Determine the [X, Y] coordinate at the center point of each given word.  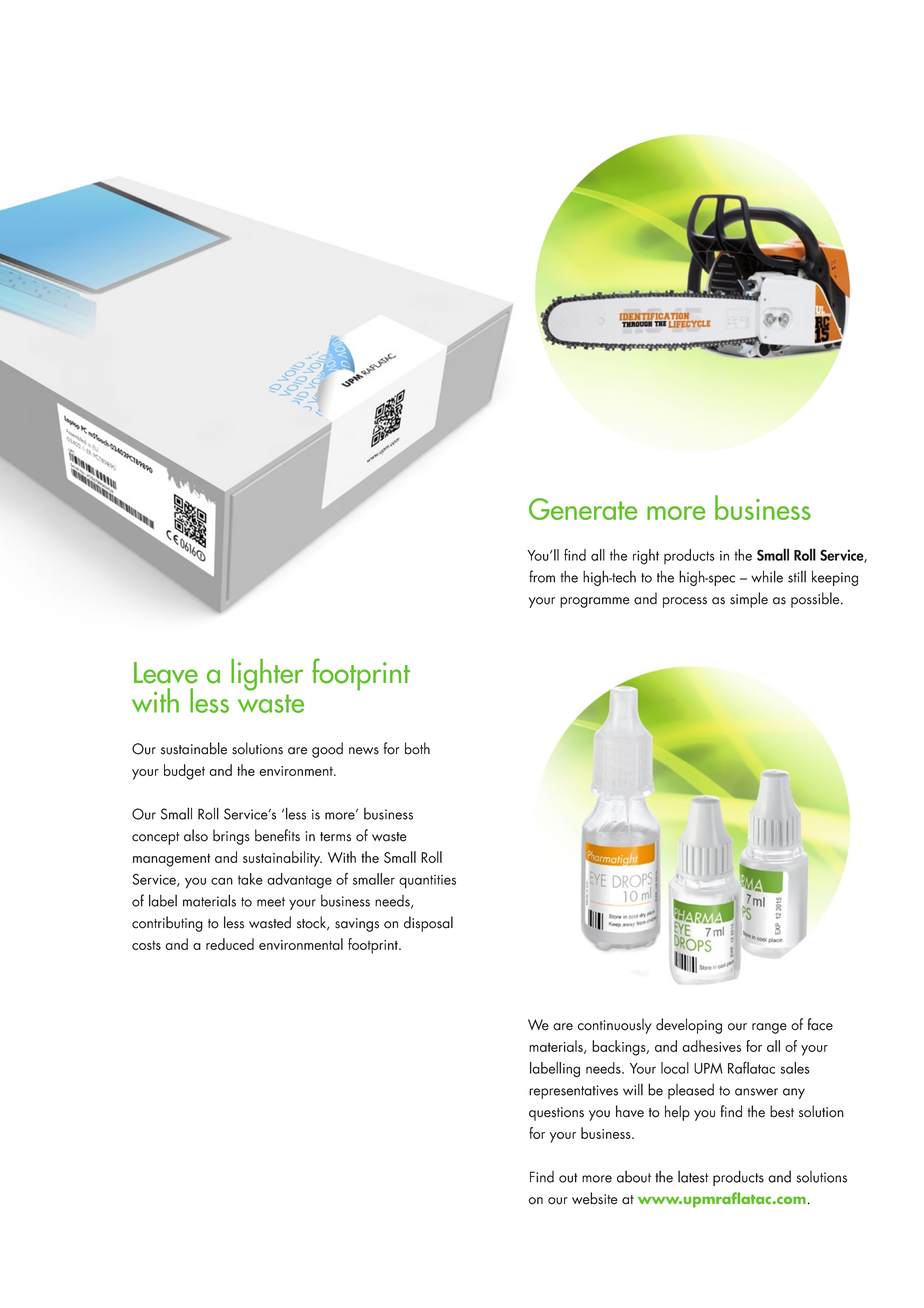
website [595, 1198]
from [542, 576]
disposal [428, 924]
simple [749, 600]
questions [556, 1114]
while [767, 576]
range [769, 1028]
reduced [230, 944]
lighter [267, 675]
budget [184, 772]
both [417, 748]
